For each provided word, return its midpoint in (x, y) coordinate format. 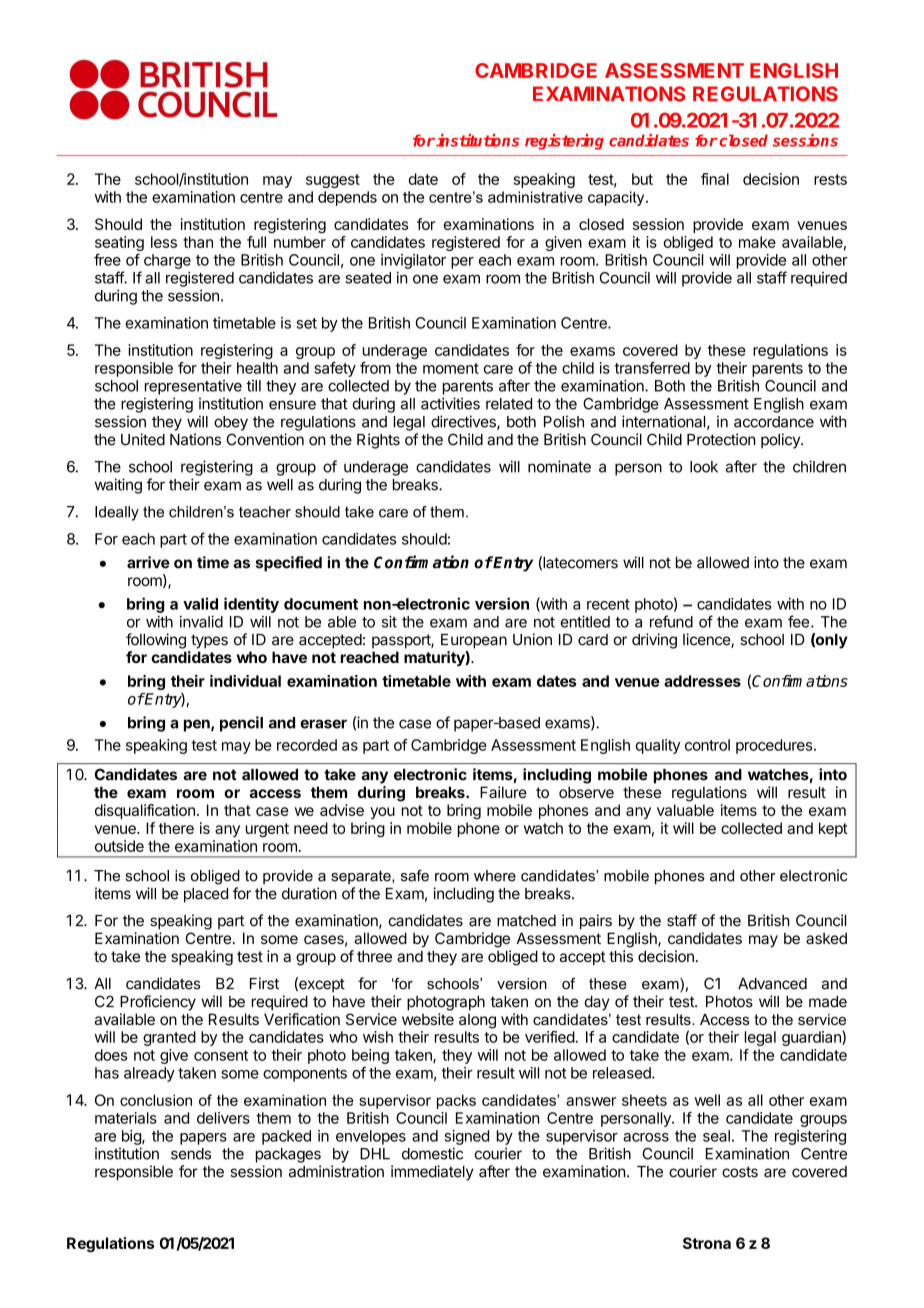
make (757, 242)
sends (191, 1154)
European (474, 641)
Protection (721, 439)
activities (450, 403)
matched (526, 921)
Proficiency (158, 1003)
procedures (775, 746)
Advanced (772, 984)
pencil (241, 724)
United (143, 439)
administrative (535, 197)
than (198, 242)
